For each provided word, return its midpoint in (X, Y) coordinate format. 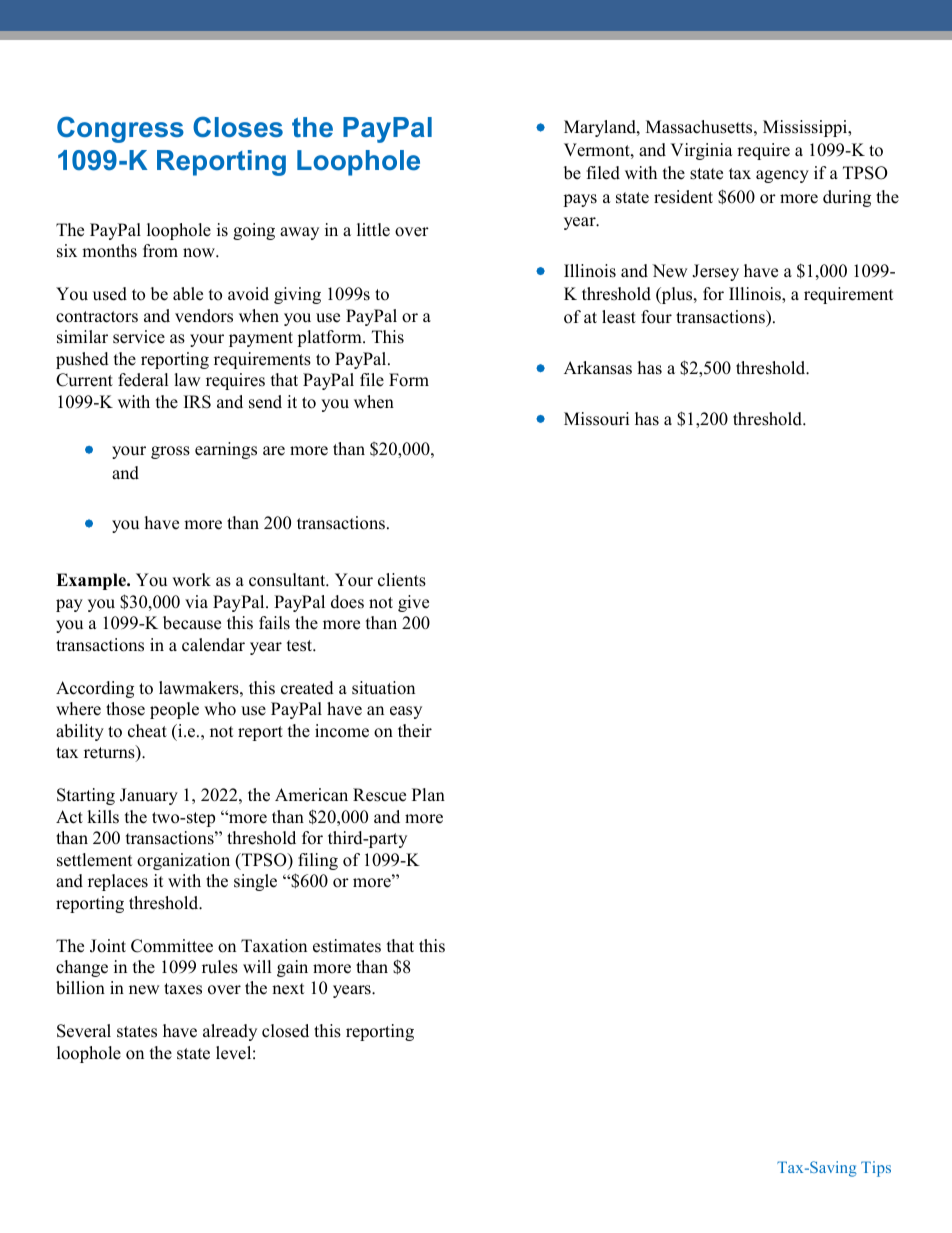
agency (782, 176)
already (230, 1032)
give (413, 603)
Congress (120, 129)
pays (580, 200)
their (415, 731)
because (192, 623)
